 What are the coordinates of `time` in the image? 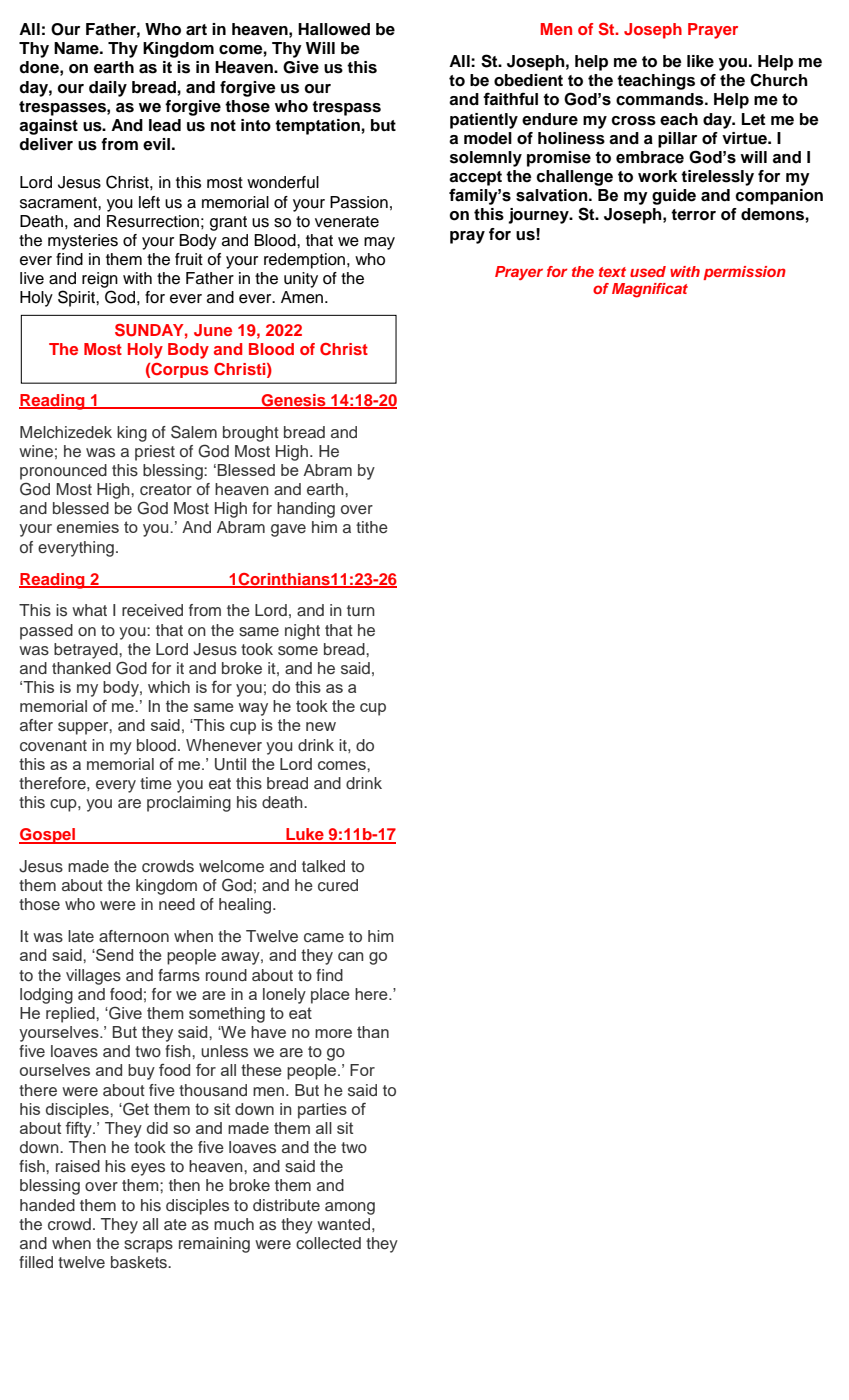 It's located at (156, 783).
